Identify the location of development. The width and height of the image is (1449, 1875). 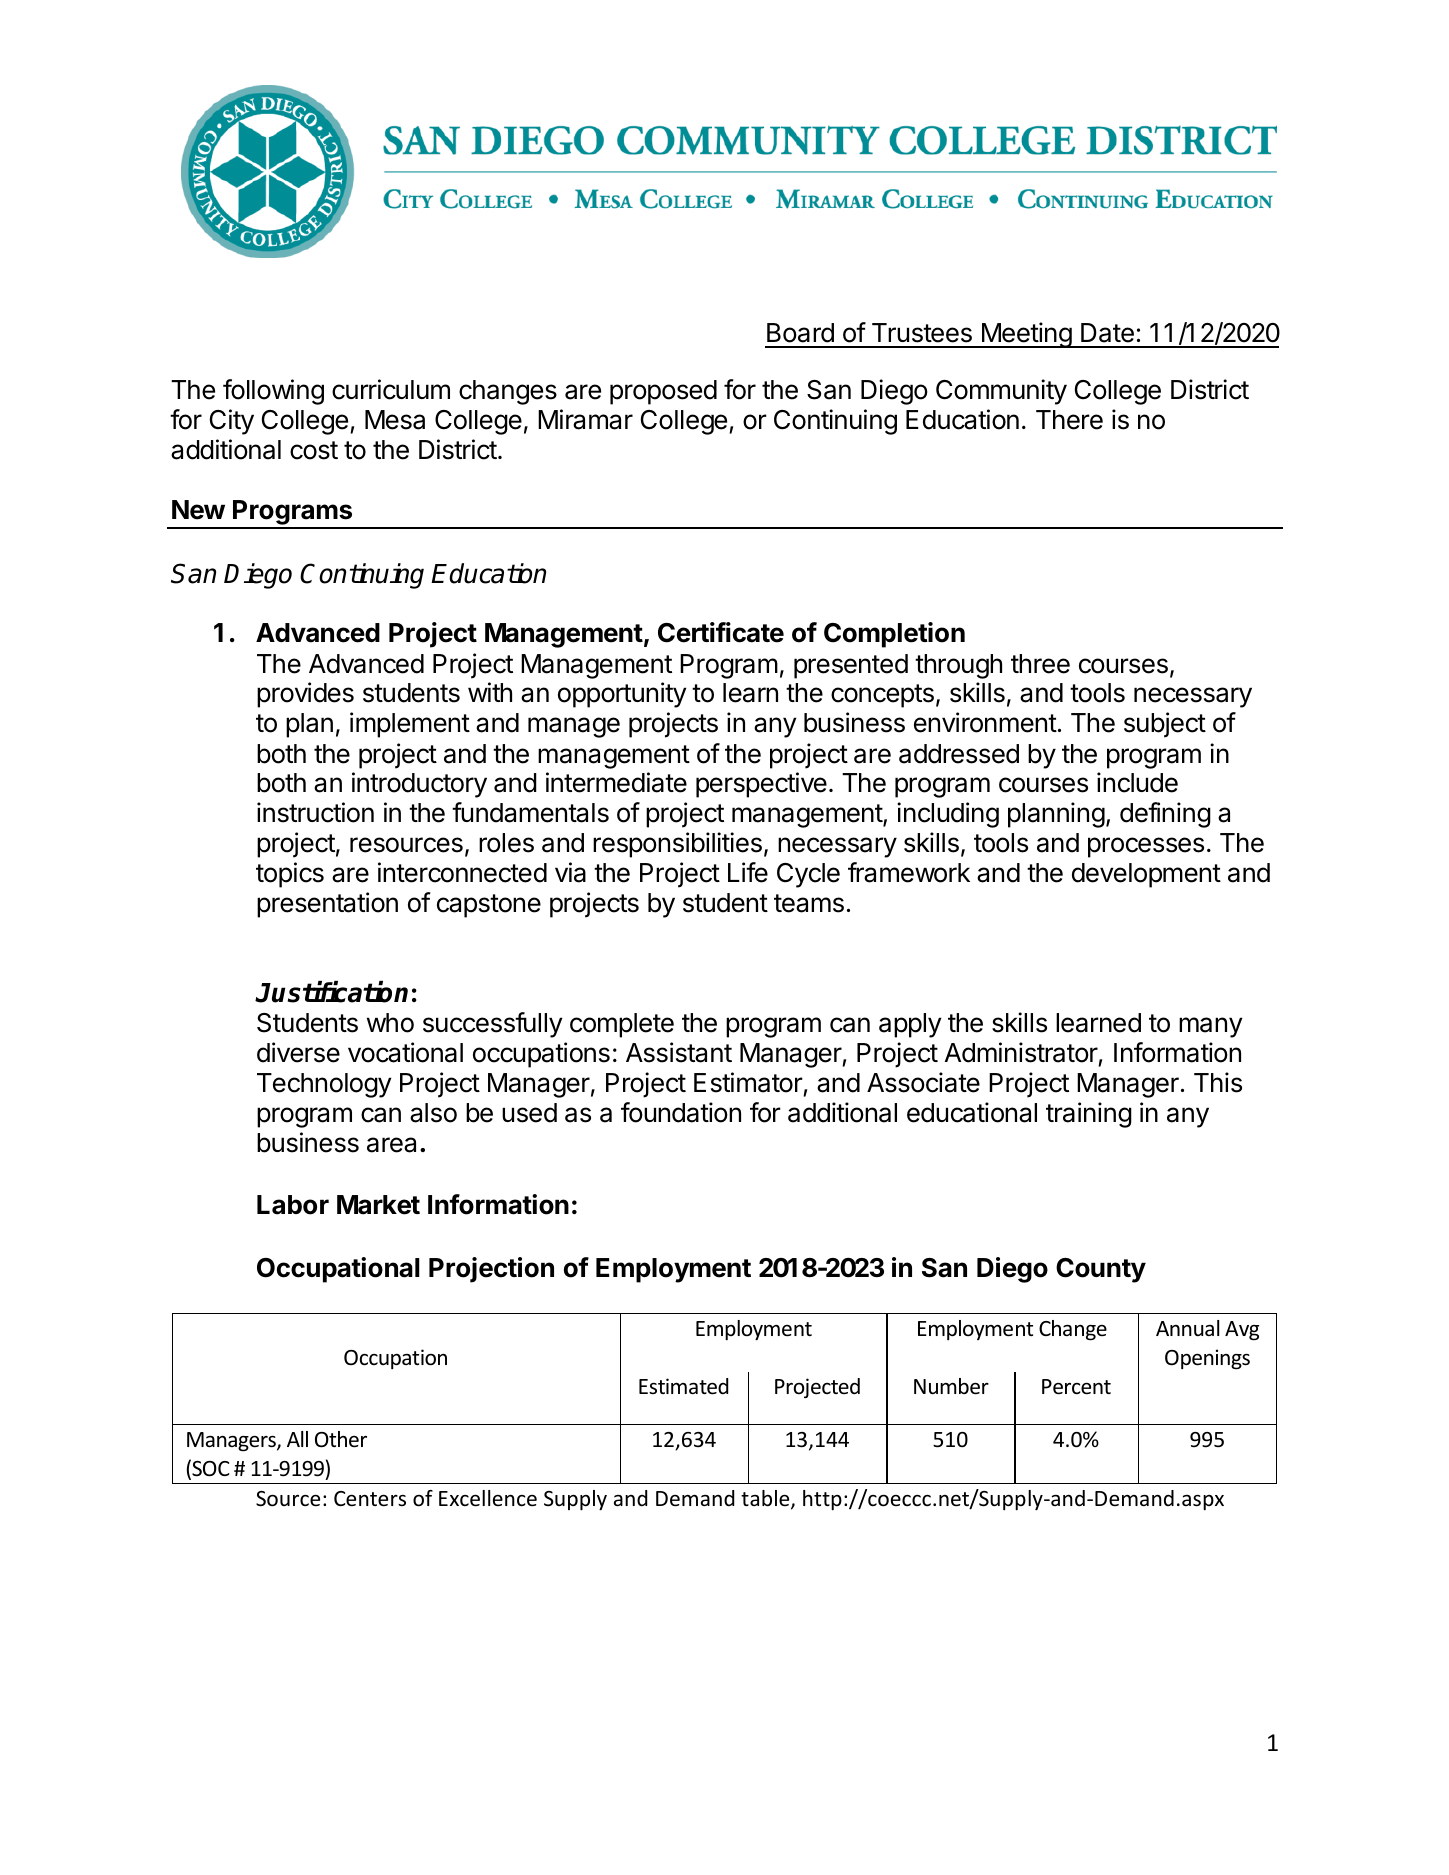
(1146, 875).
